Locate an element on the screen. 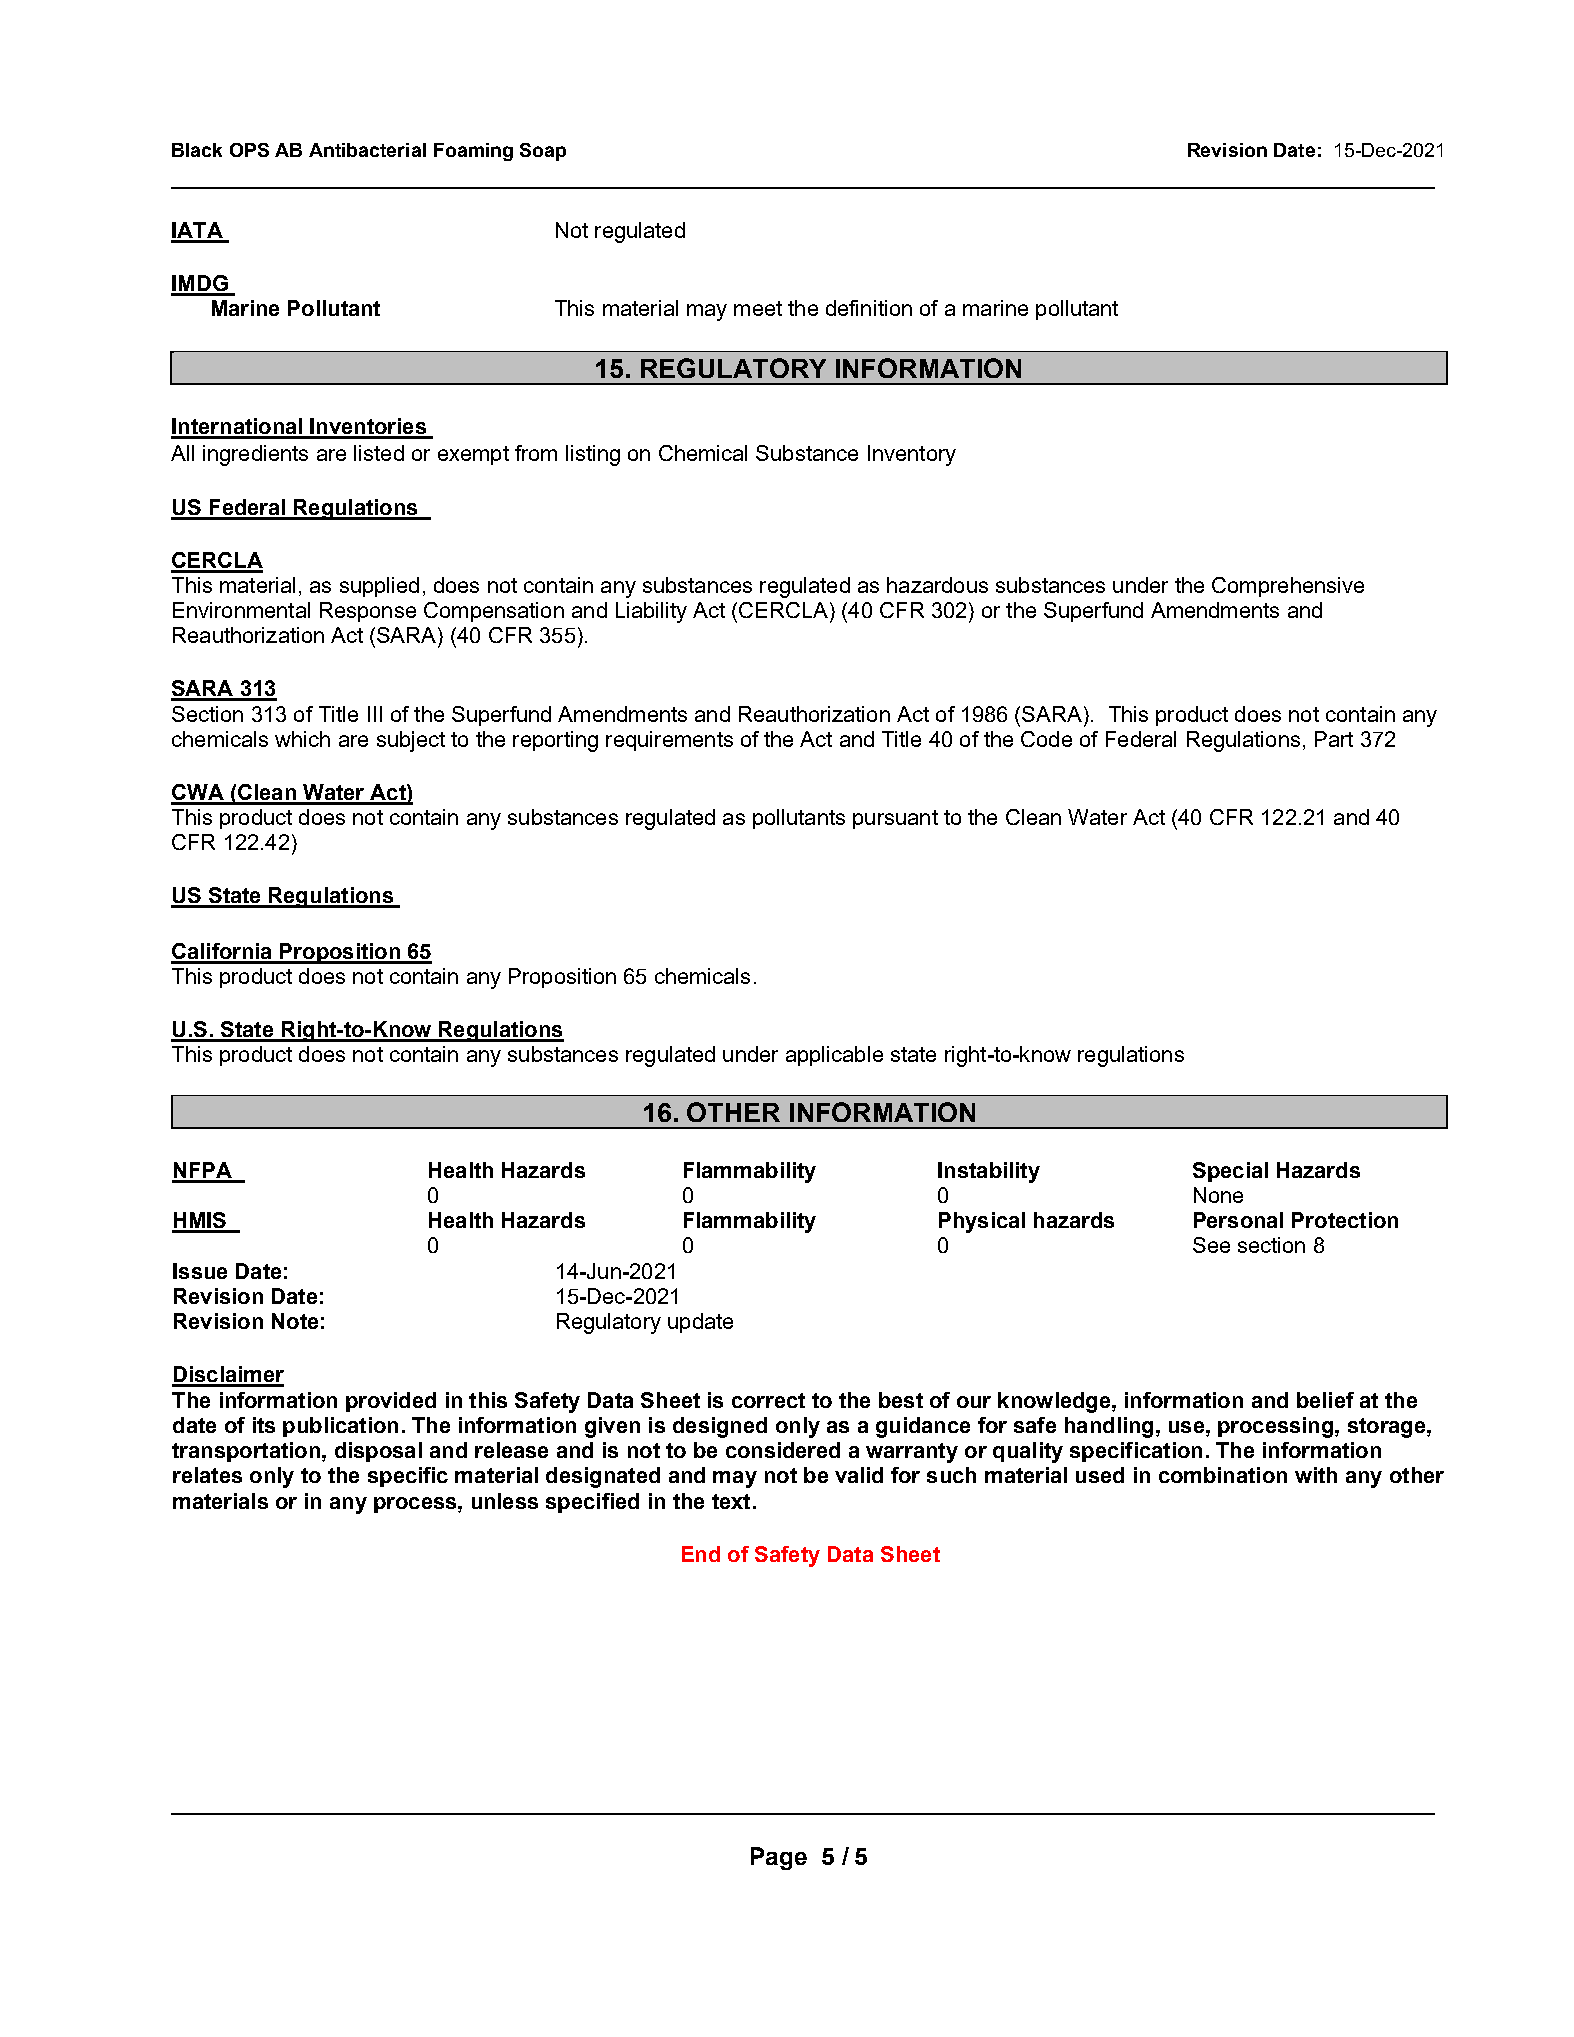  definition is located at coordinates (869, 308).
